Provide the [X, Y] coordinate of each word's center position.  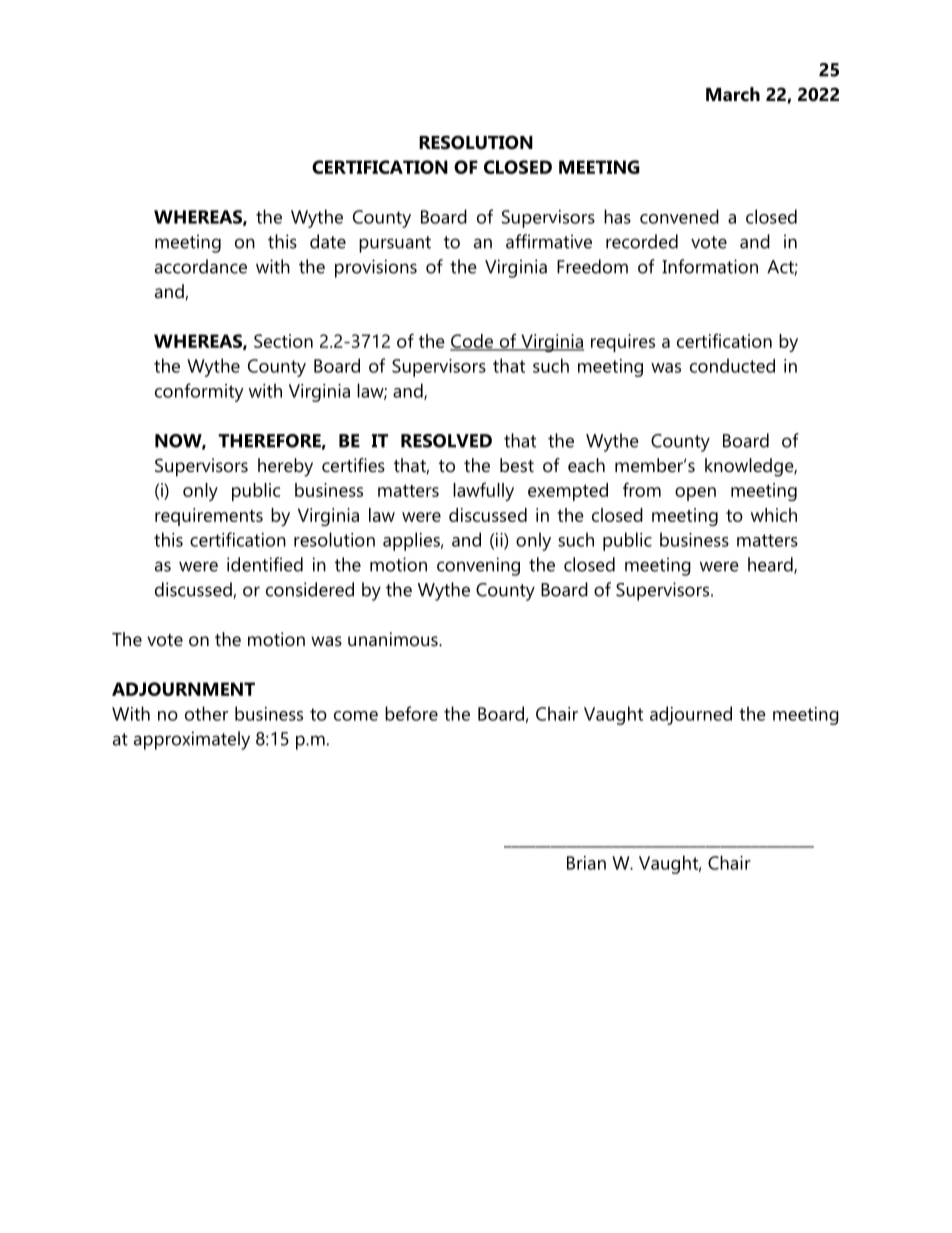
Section [283, 341]
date [328, 241]
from [642, 489]
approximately [192, 740]
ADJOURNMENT [183, 689]
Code [472, 342]
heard [771, 565]
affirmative [549, 241]
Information [710, 266]
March [733, 94]
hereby [285, 467]
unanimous [394, 639]
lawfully [483, 491]
